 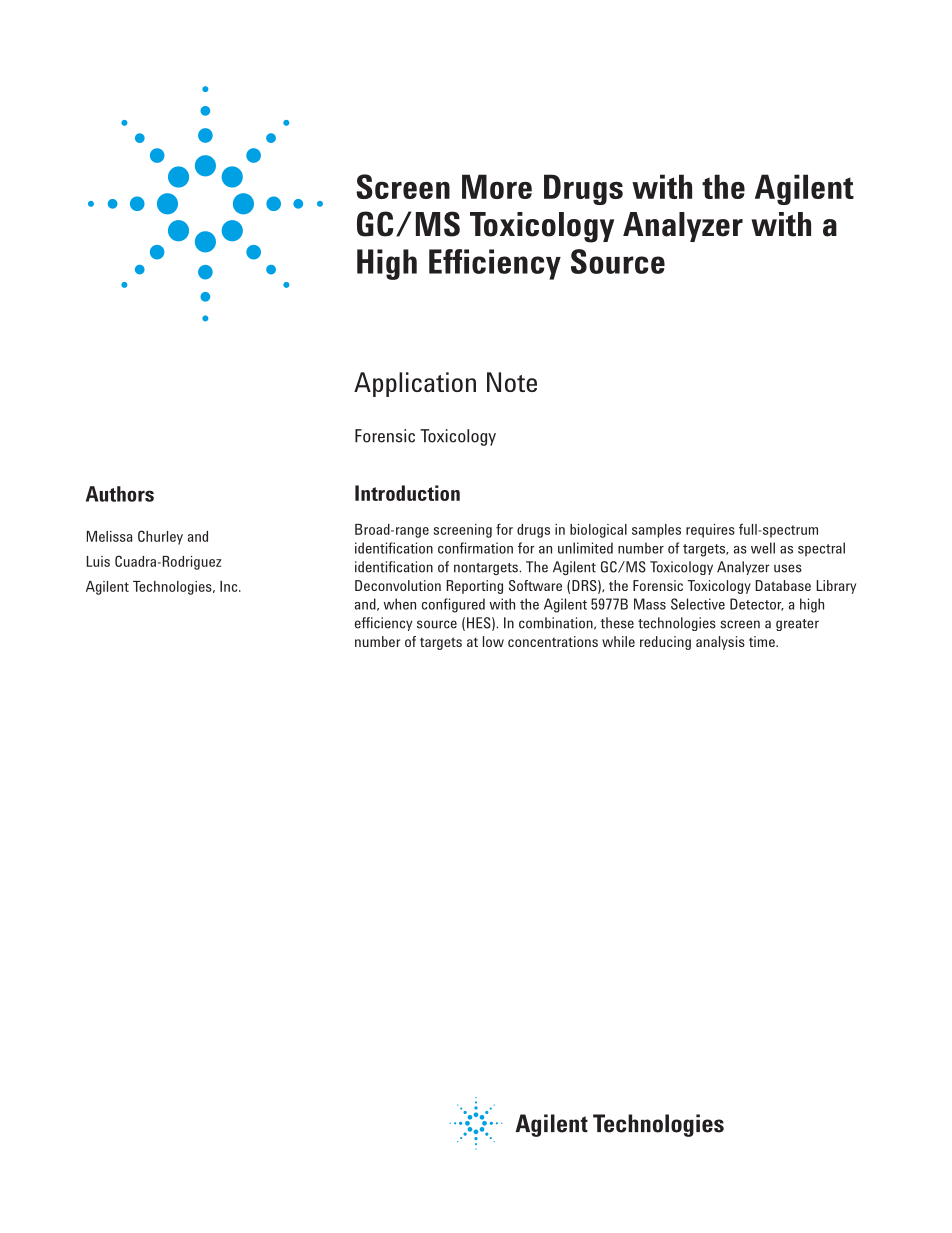 I want to click on Inc, so click(x=230, y=586).
